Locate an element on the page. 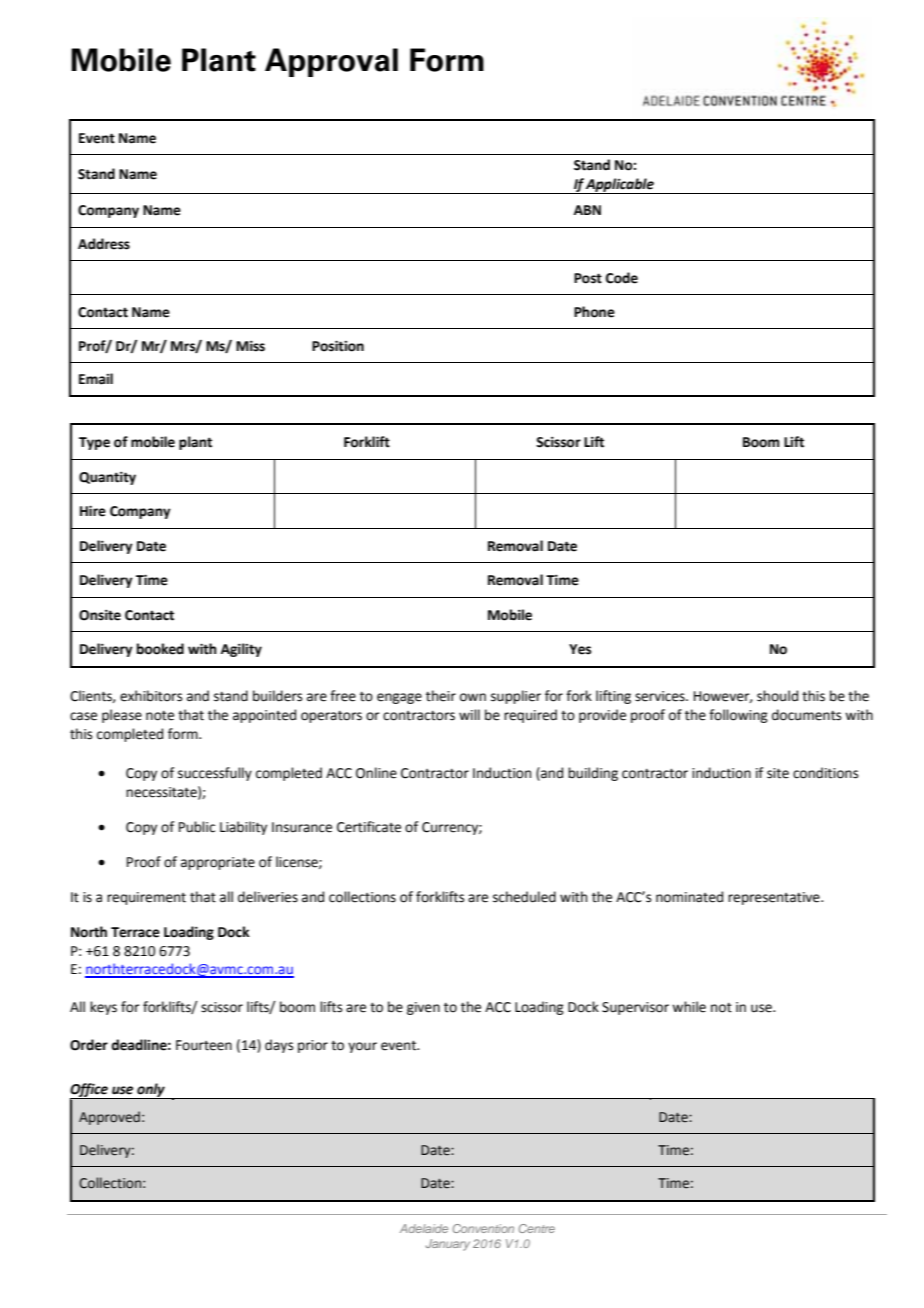 The height and width of the document is (1308, 924). booked is located at coordinates (160, 649).
